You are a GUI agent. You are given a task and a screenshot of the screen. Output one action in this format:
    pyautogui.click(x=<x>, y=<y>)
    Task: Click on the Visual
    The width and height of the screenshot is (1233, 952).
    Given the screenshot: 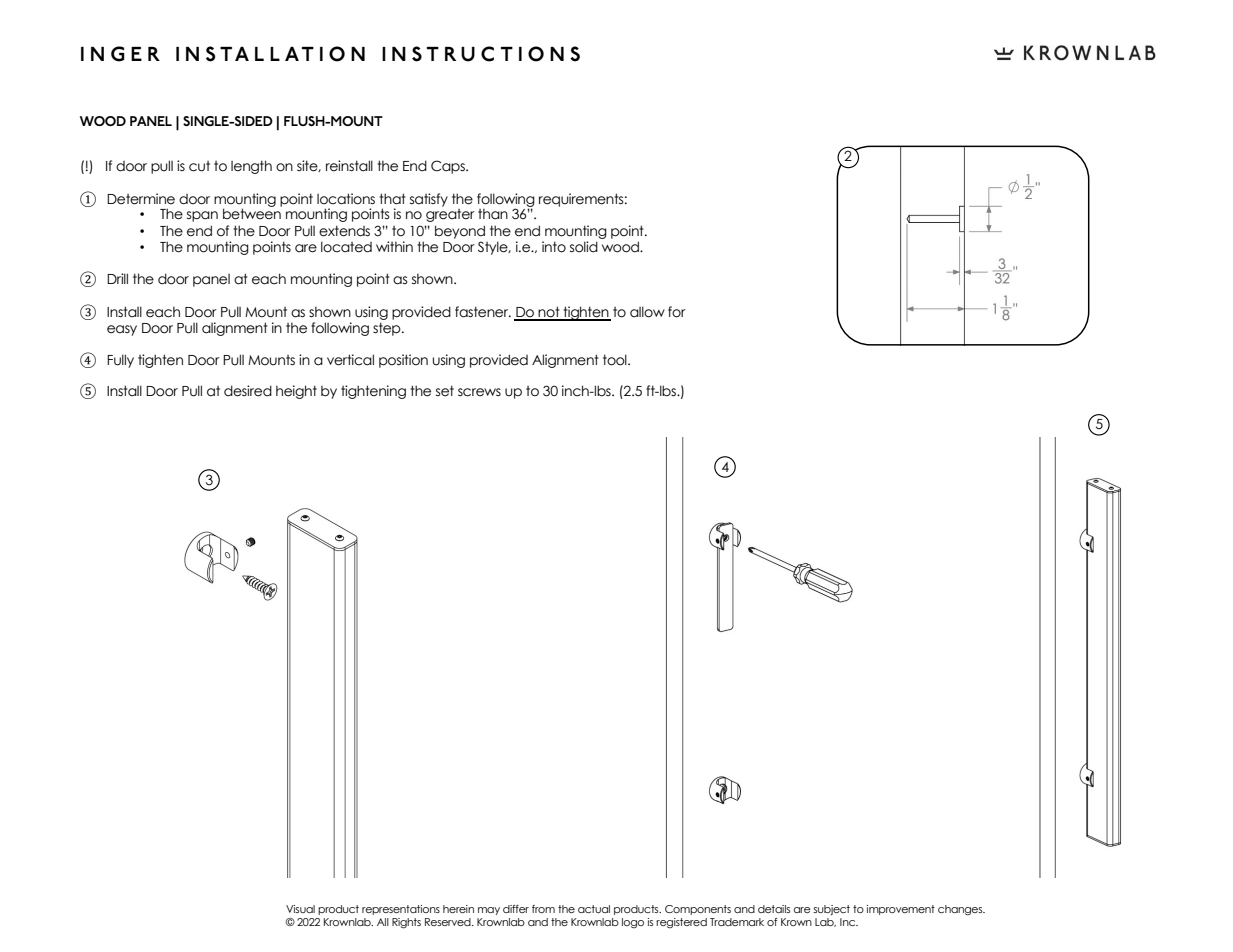 What is the action you would take?
    pyautogui.click(x=300, y=909)
